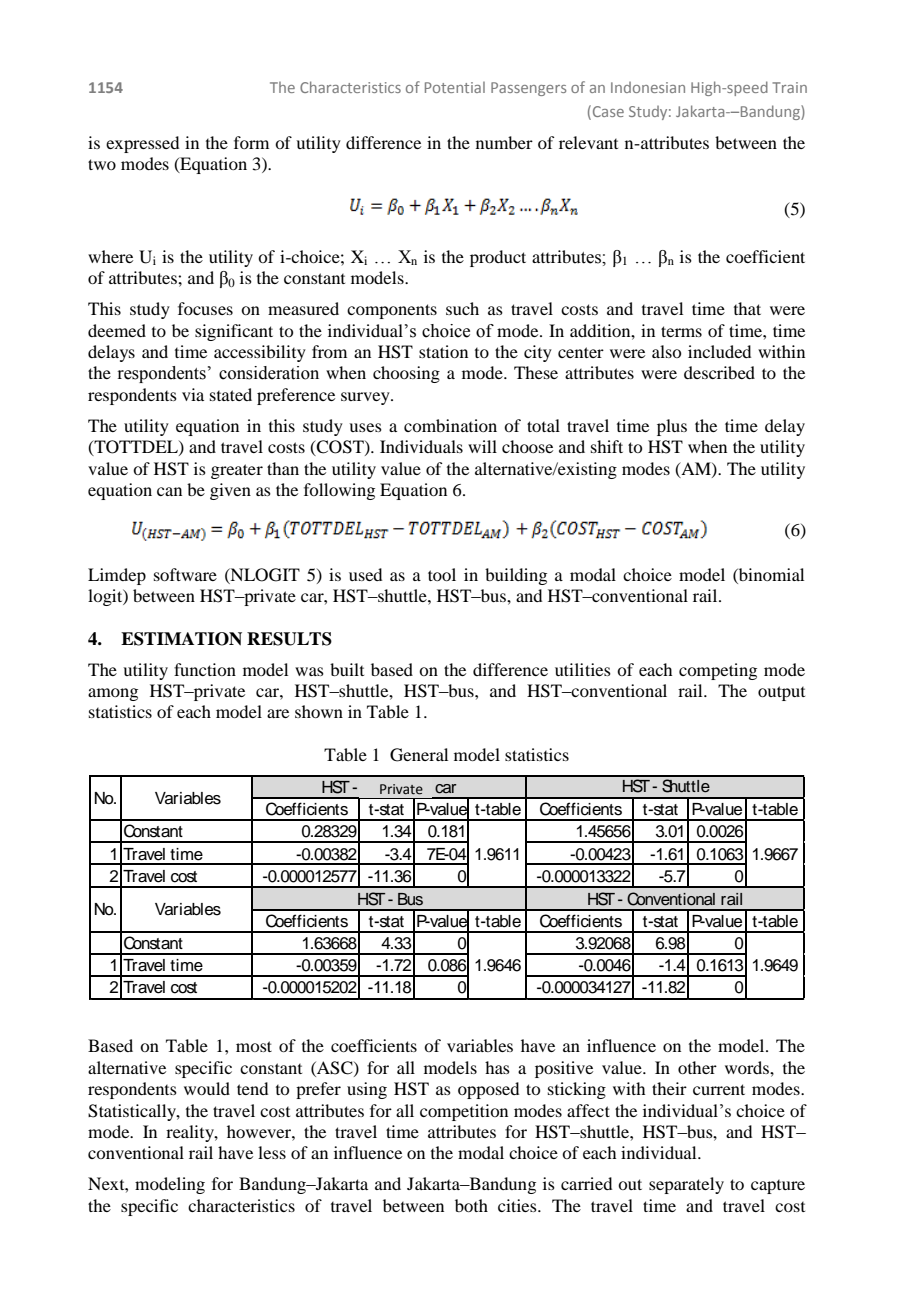 The image size is (924, 1307). Describe the element at coordinates (686, 1185) in the screenshot. I see `separately` at that location.
